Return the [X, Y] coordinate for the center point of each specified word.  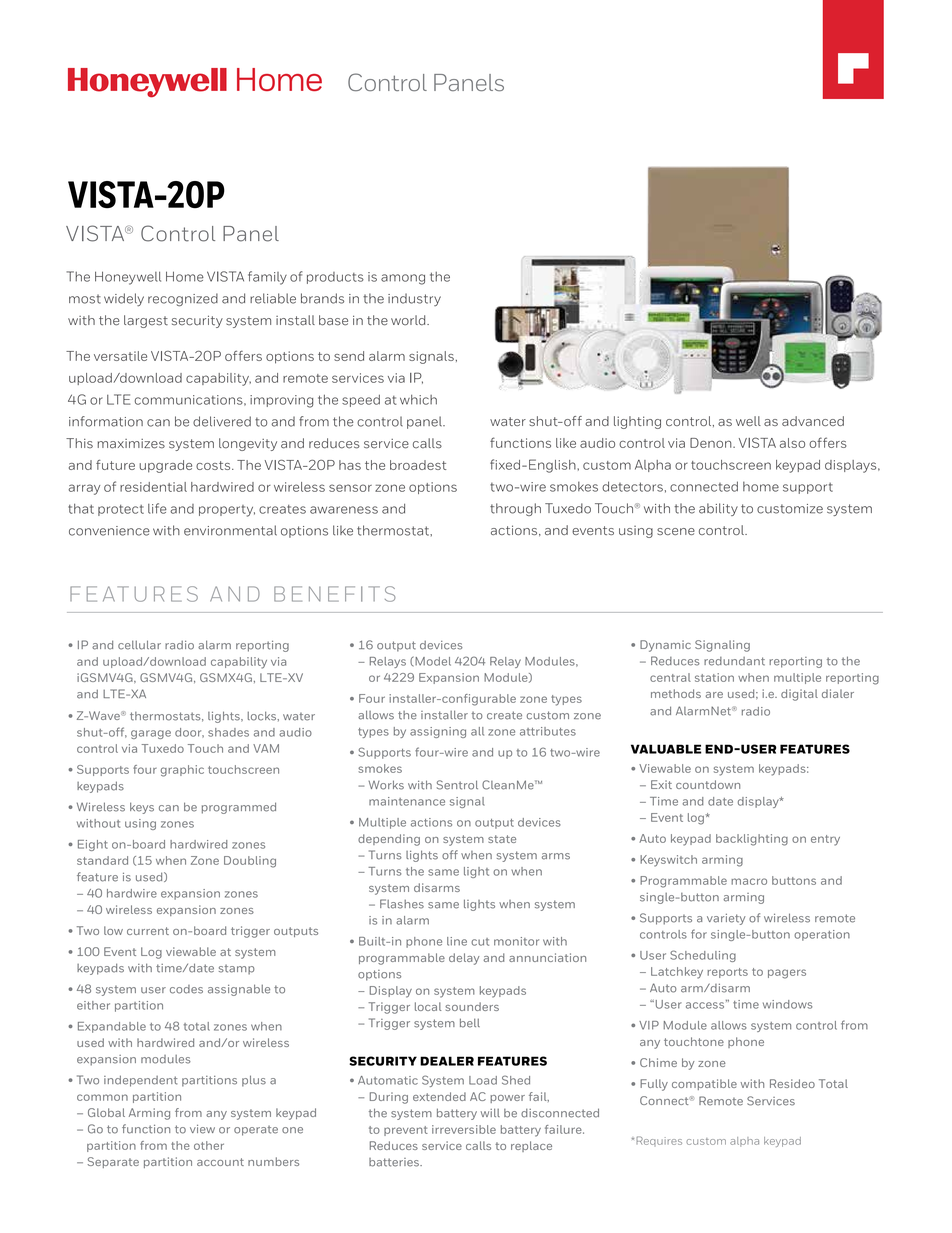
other [209, 1145]
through [515, 509]
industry [414, 299]
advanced [813, 421]
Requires [659, 1141]
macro [749, 881]
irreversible [464, 1129]
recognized [183, 300]
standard [102, 860]
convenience [109, 531]
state [502, 839]
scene [676, 531]
